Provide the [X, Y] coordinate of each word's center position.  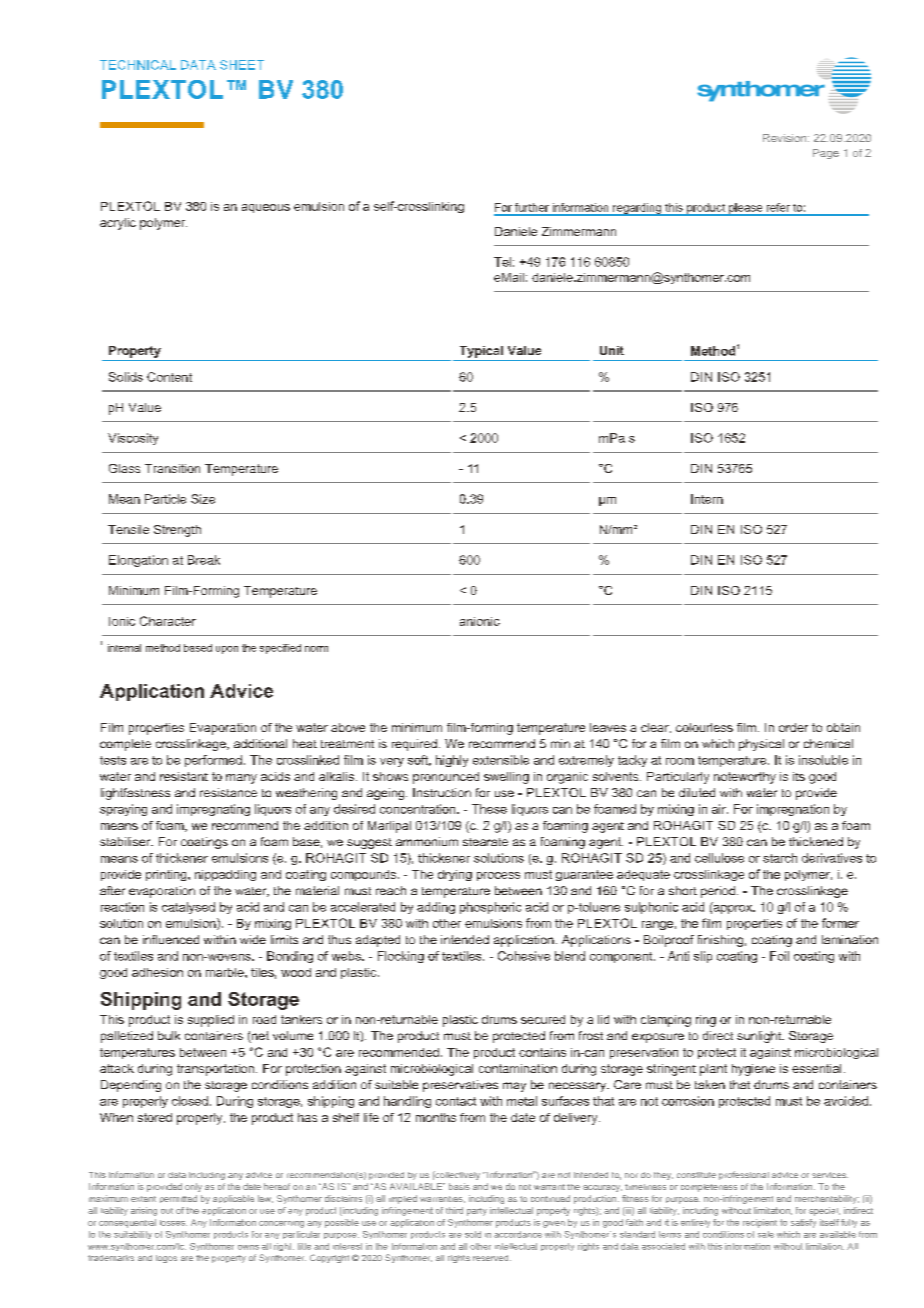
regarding [637, 209]
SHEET [242, 65]
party [477, 1212]
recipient [760, 1223]
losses [173, 1223]
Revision [786, 138]
